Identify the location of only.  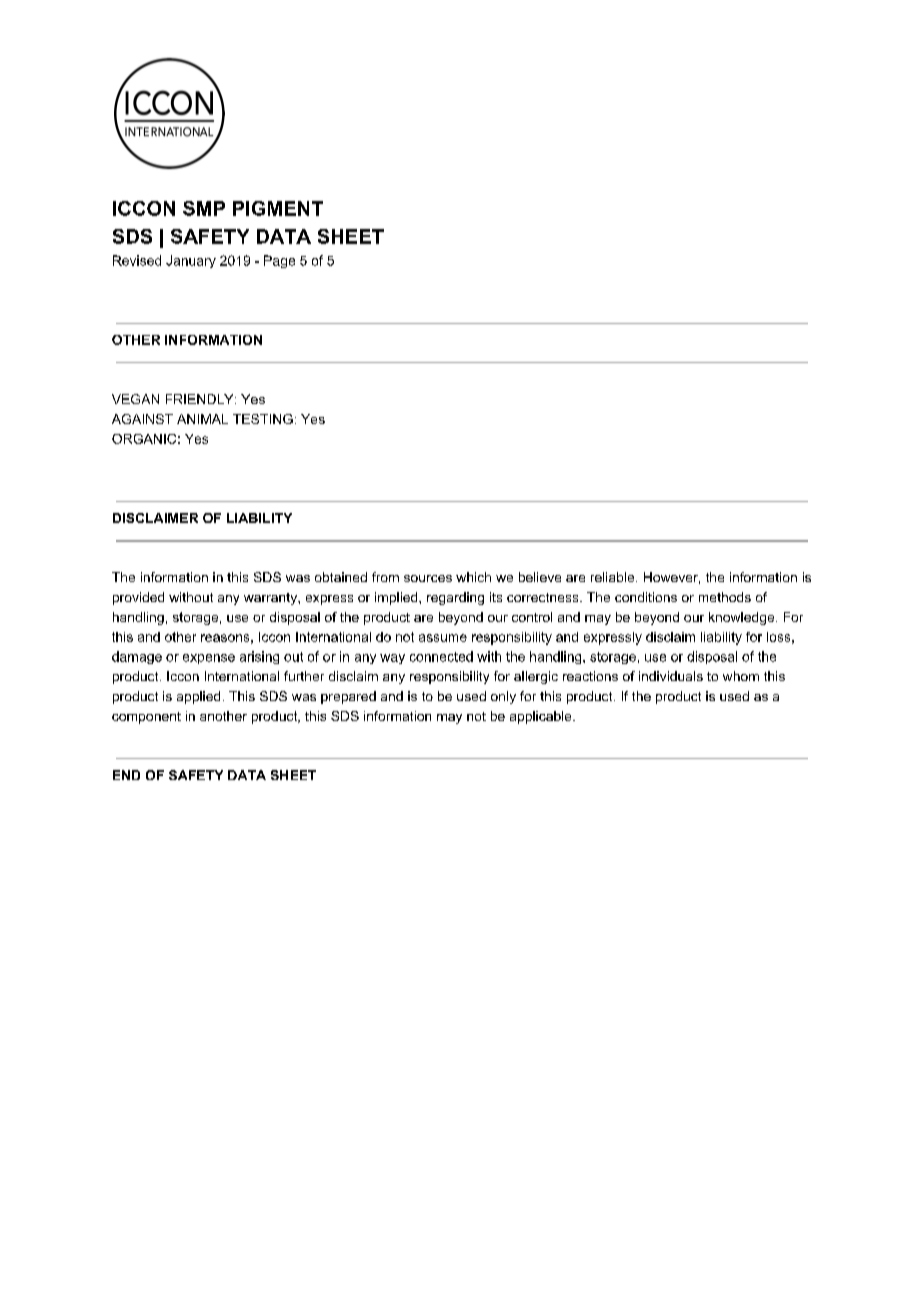
(503, 697).
